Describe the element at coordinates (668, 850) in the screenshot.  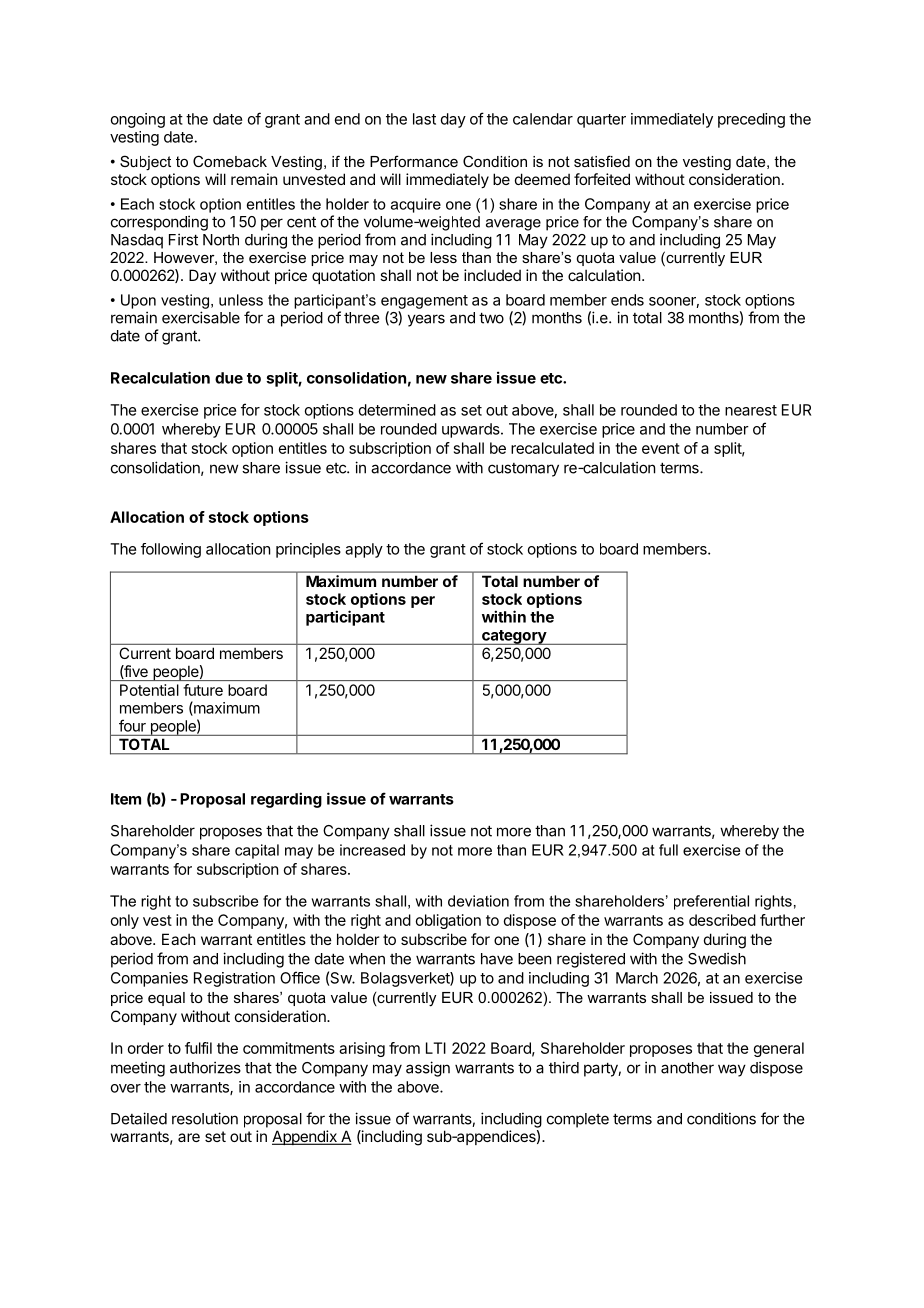
I see `full` at that location.
